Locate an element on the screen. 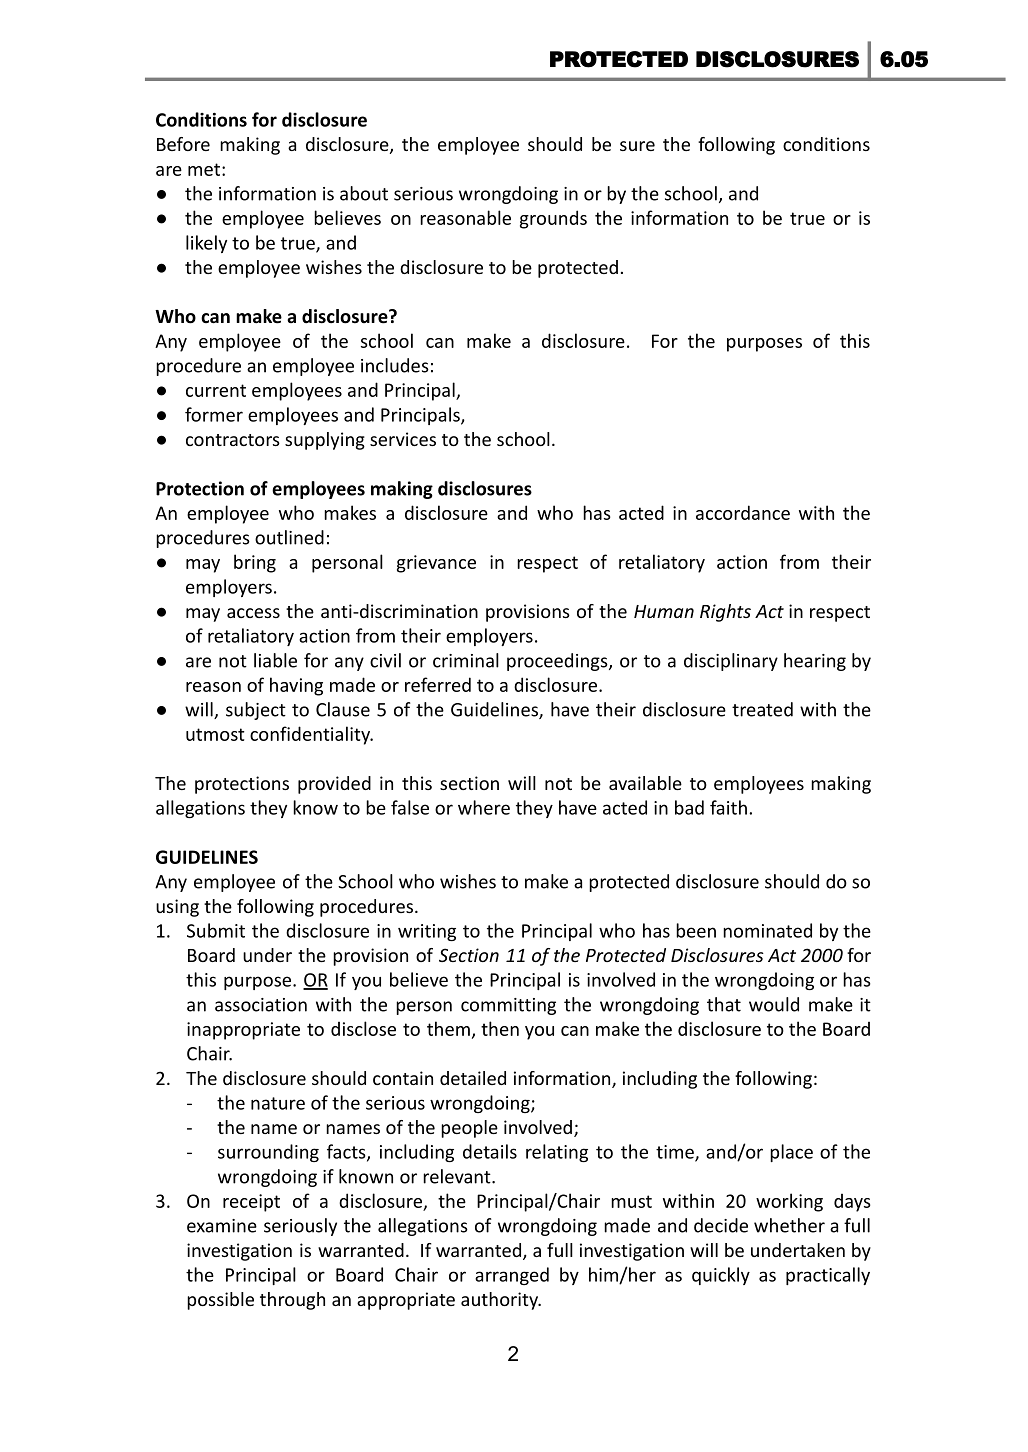 This screenshot has height=1452, width=1028. proceedings is located at coordinates (558, 662).
